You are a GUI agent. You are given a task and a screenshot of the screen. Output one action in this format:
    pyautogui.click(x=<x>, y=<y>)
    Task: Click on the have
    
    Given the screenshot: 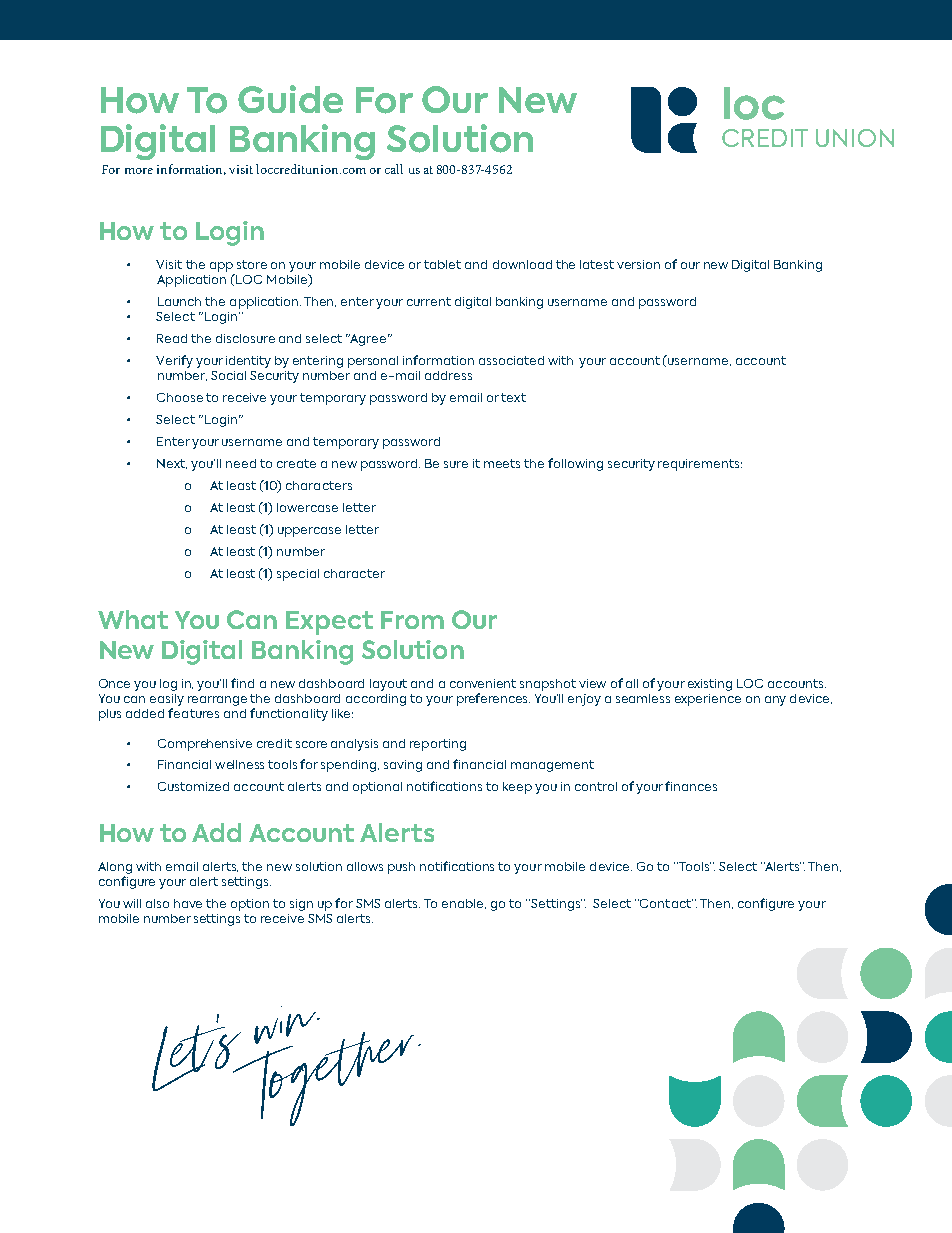 What is the action you would take?
    pyautogui.click(x=188, y=903)
